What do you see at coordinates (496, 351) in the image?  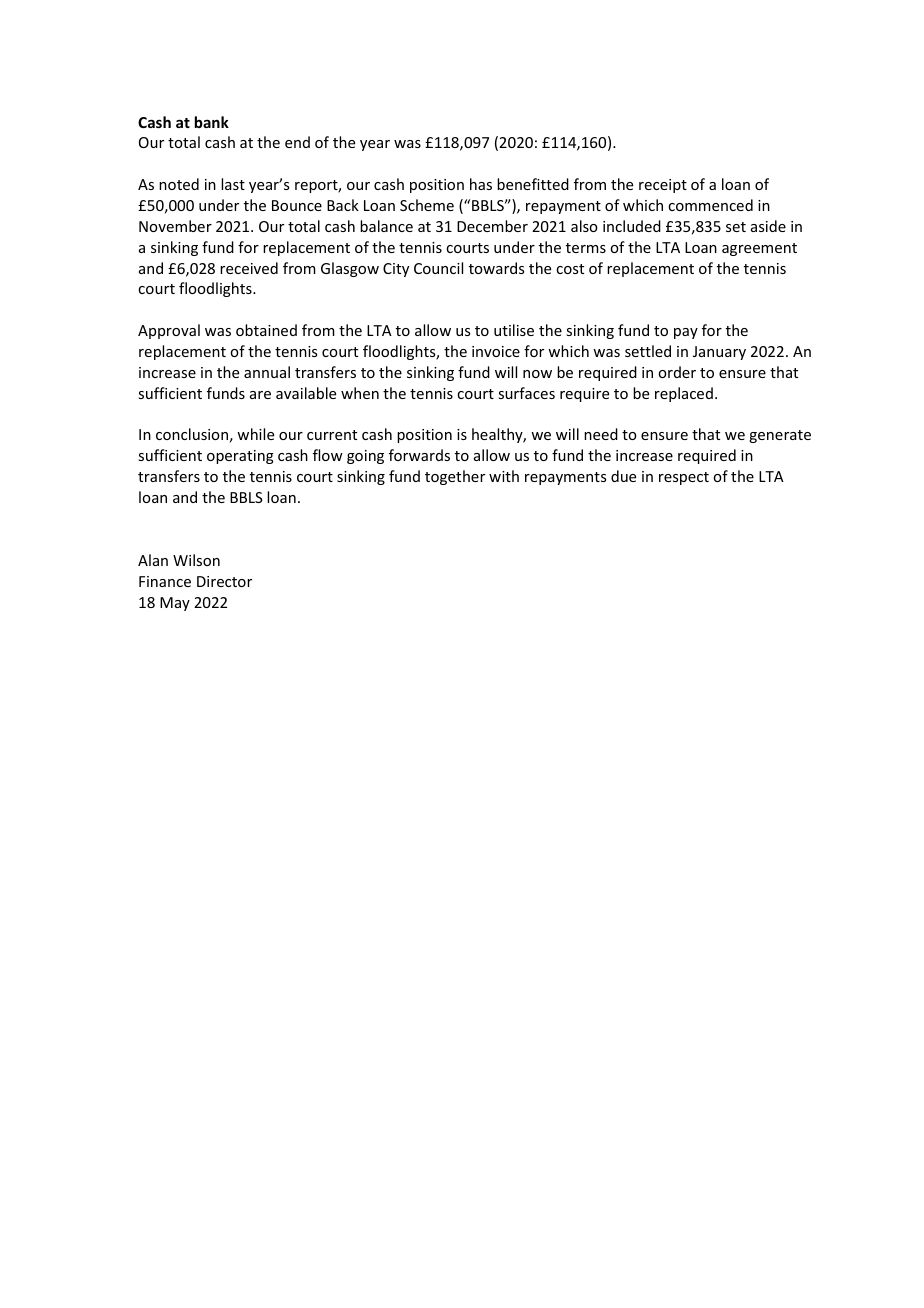 I see `invoice` at bounding box center [496, 351].
